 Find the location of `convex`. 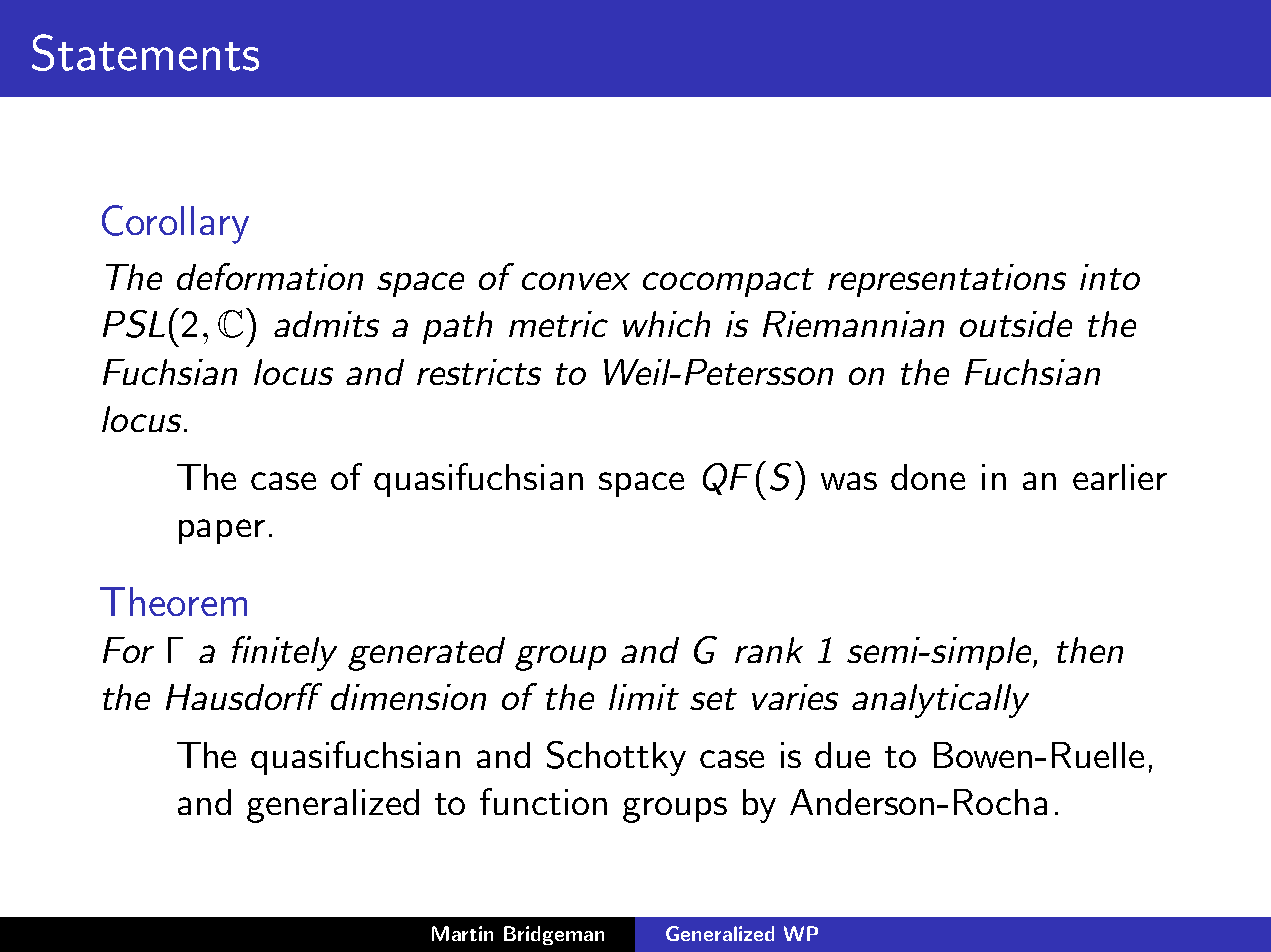

convex is located at coordinates (576, 281).
